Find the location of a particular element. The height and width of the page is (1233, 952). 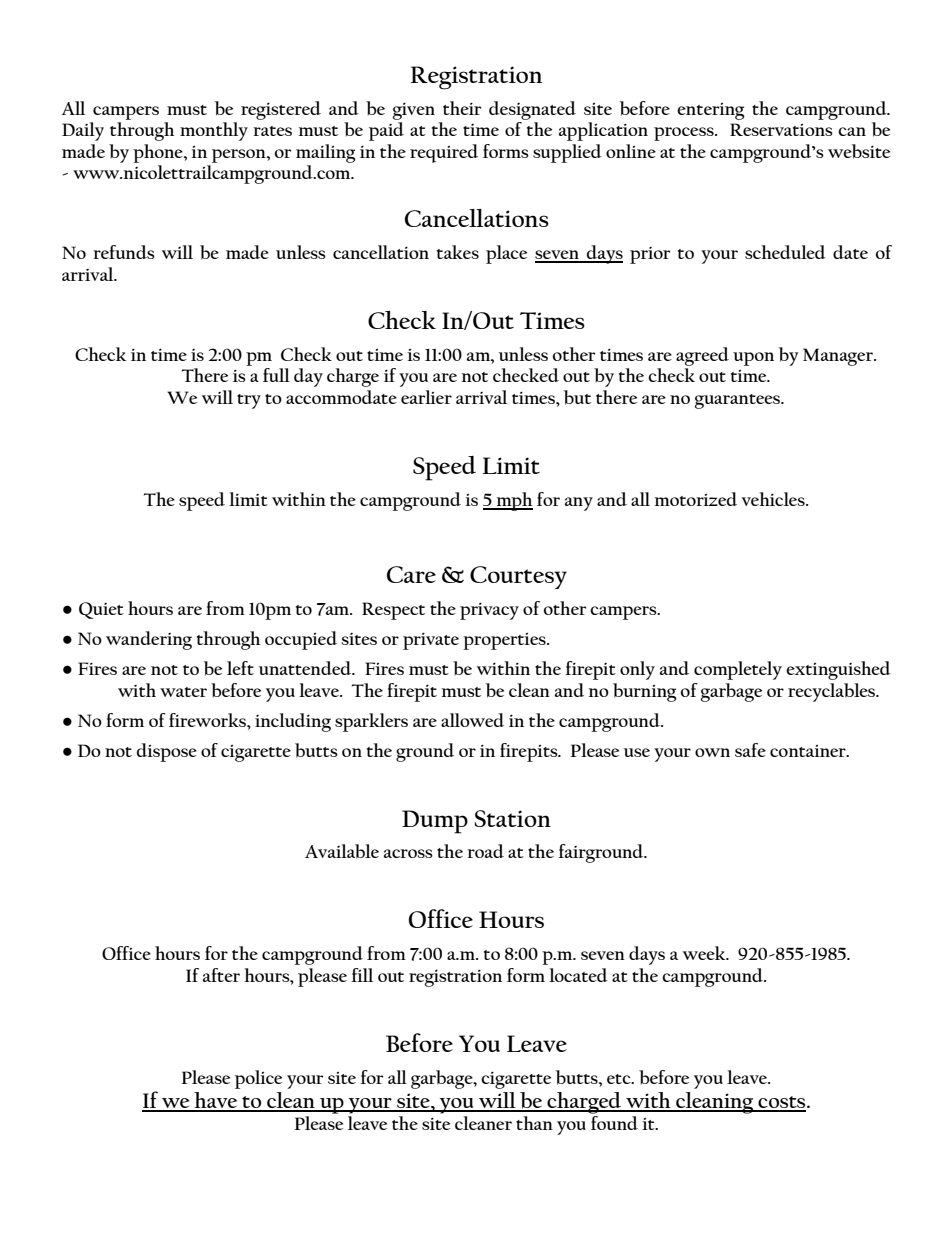

phone is located at coordinates (159, 153).
